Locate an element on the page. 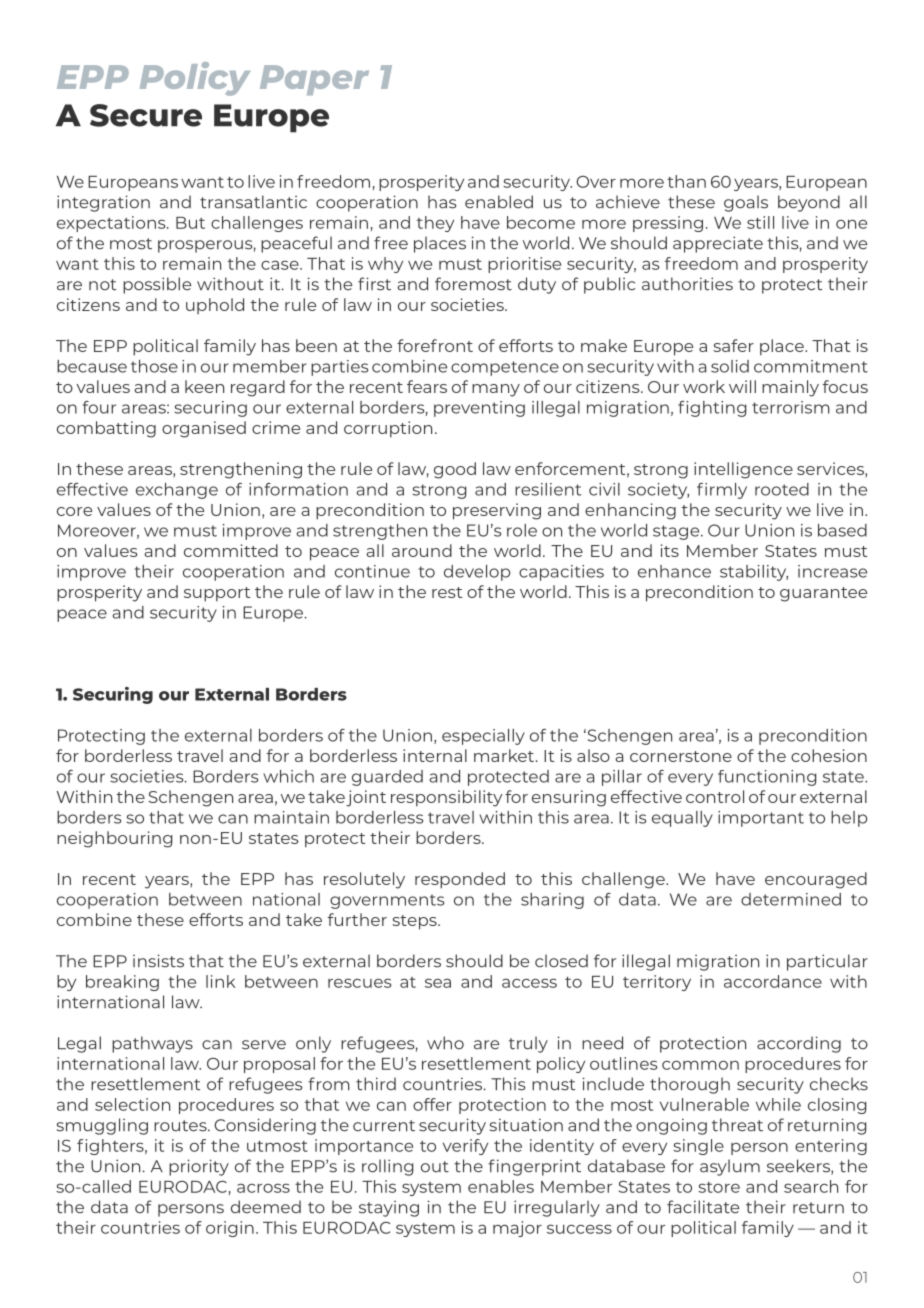 The width and height of the document is (924, 1308). Secure is located at coordinates (146, 115).
